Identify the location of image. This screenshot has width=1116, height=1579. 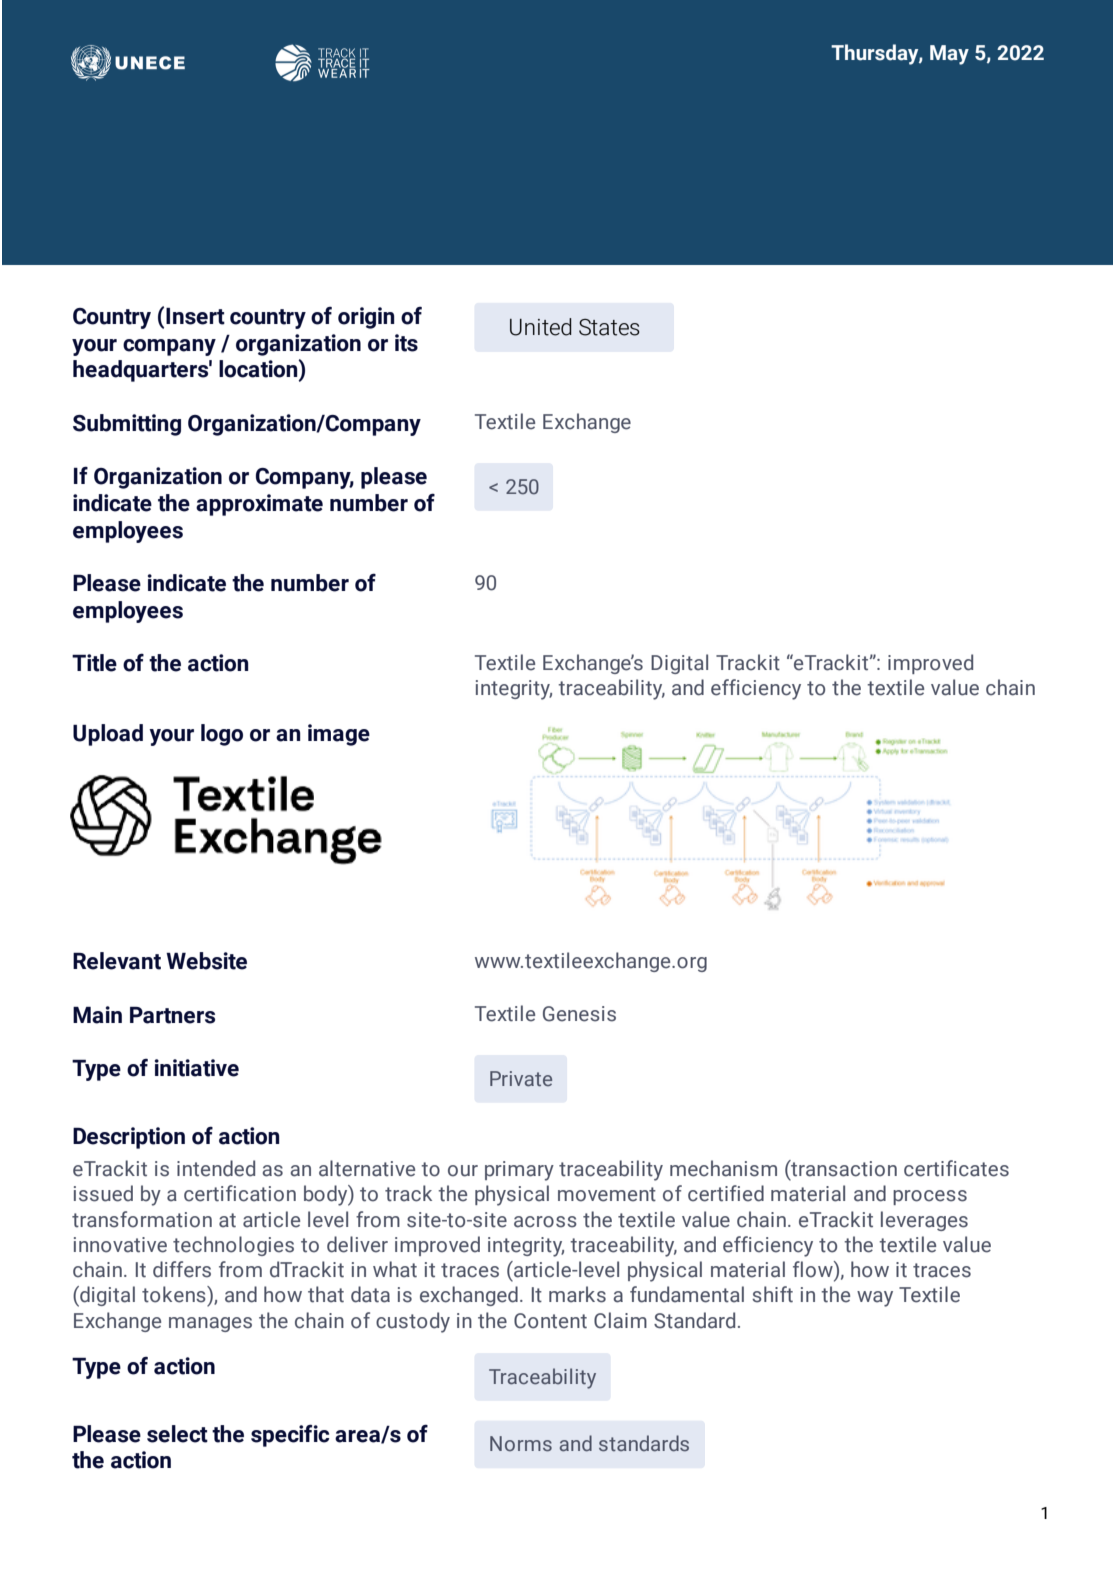
(339, 735).
